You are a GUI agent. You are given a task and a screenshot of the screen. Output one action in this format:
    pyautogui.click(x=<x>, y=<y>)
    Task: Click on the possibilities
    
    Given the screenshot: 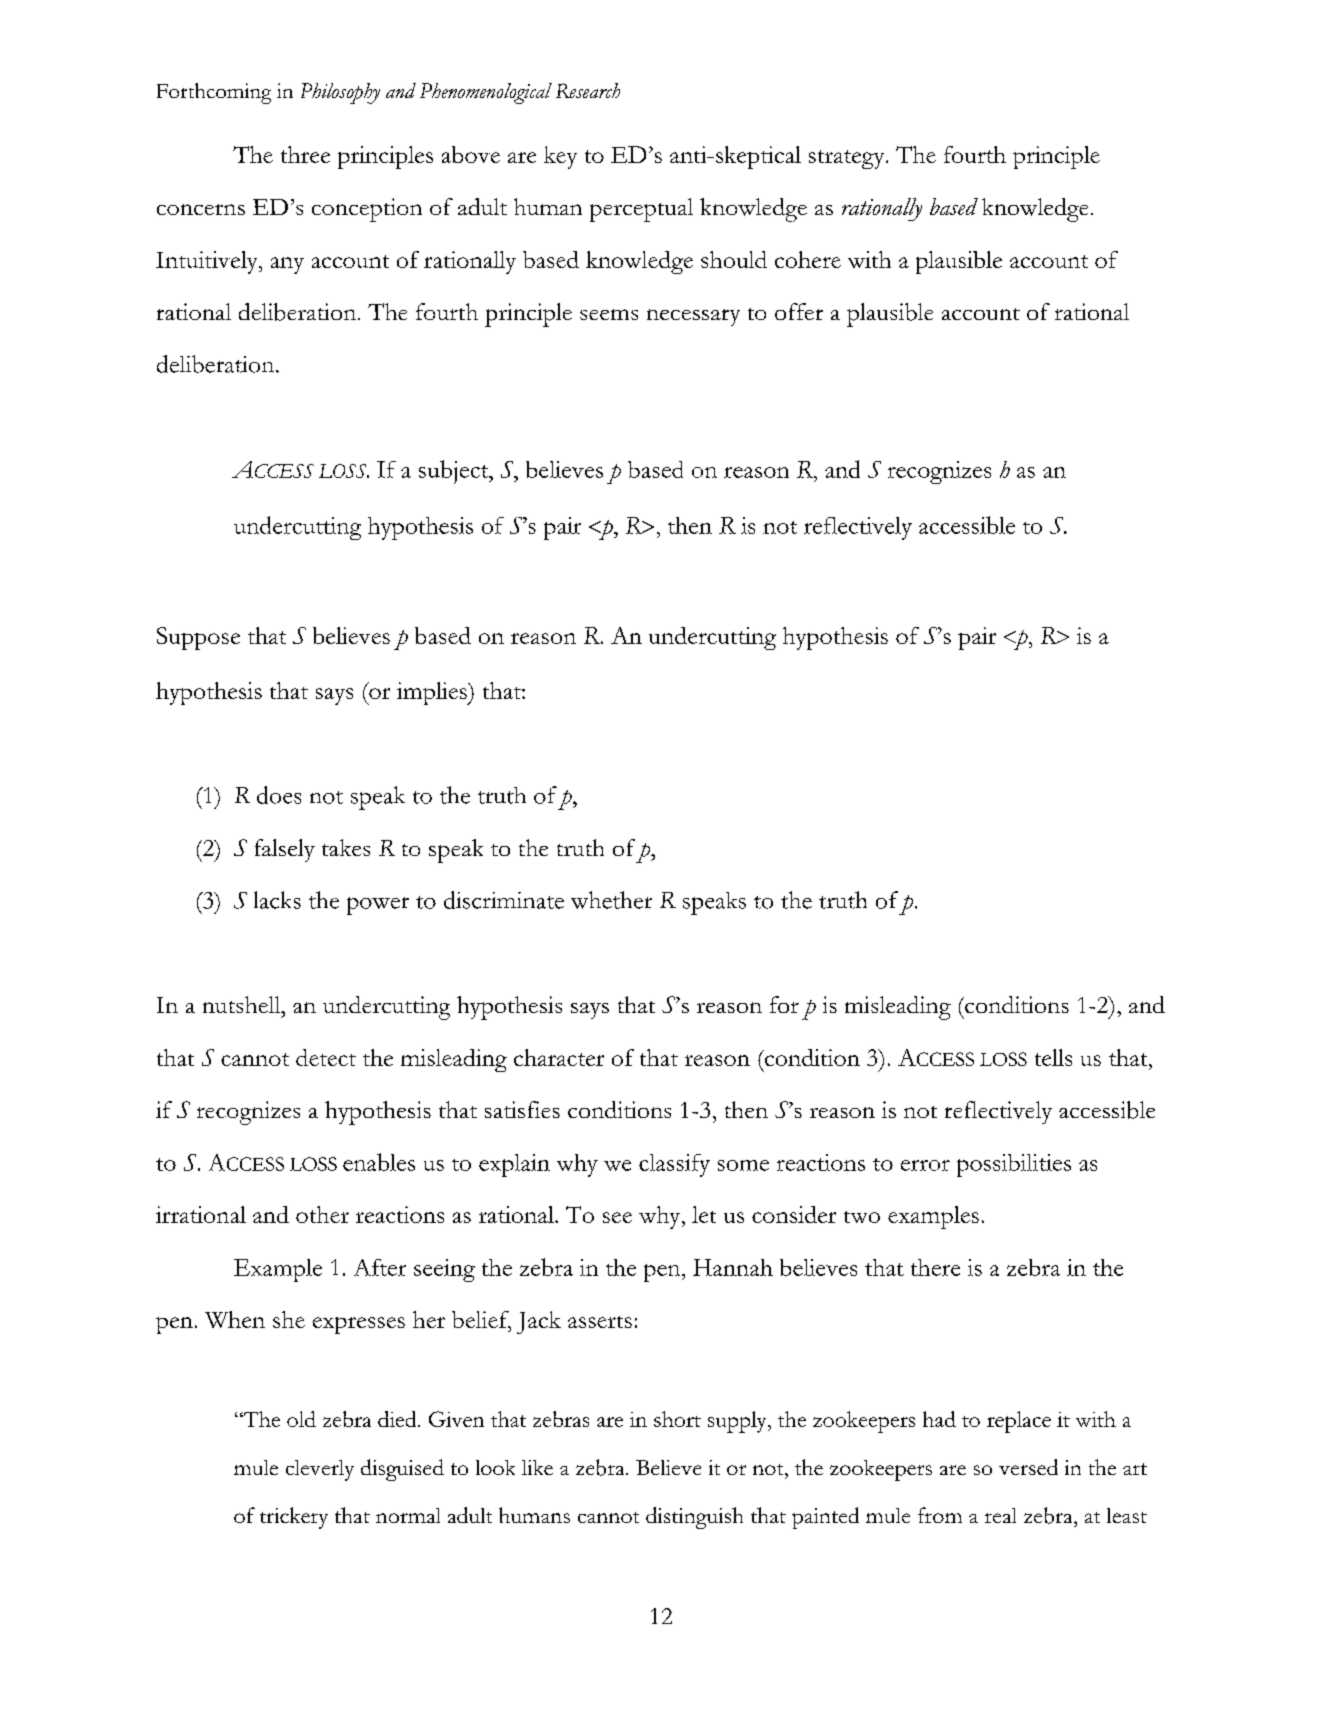 What is the action you would take?
    pyautogui.click(x=1014, y=1165)
